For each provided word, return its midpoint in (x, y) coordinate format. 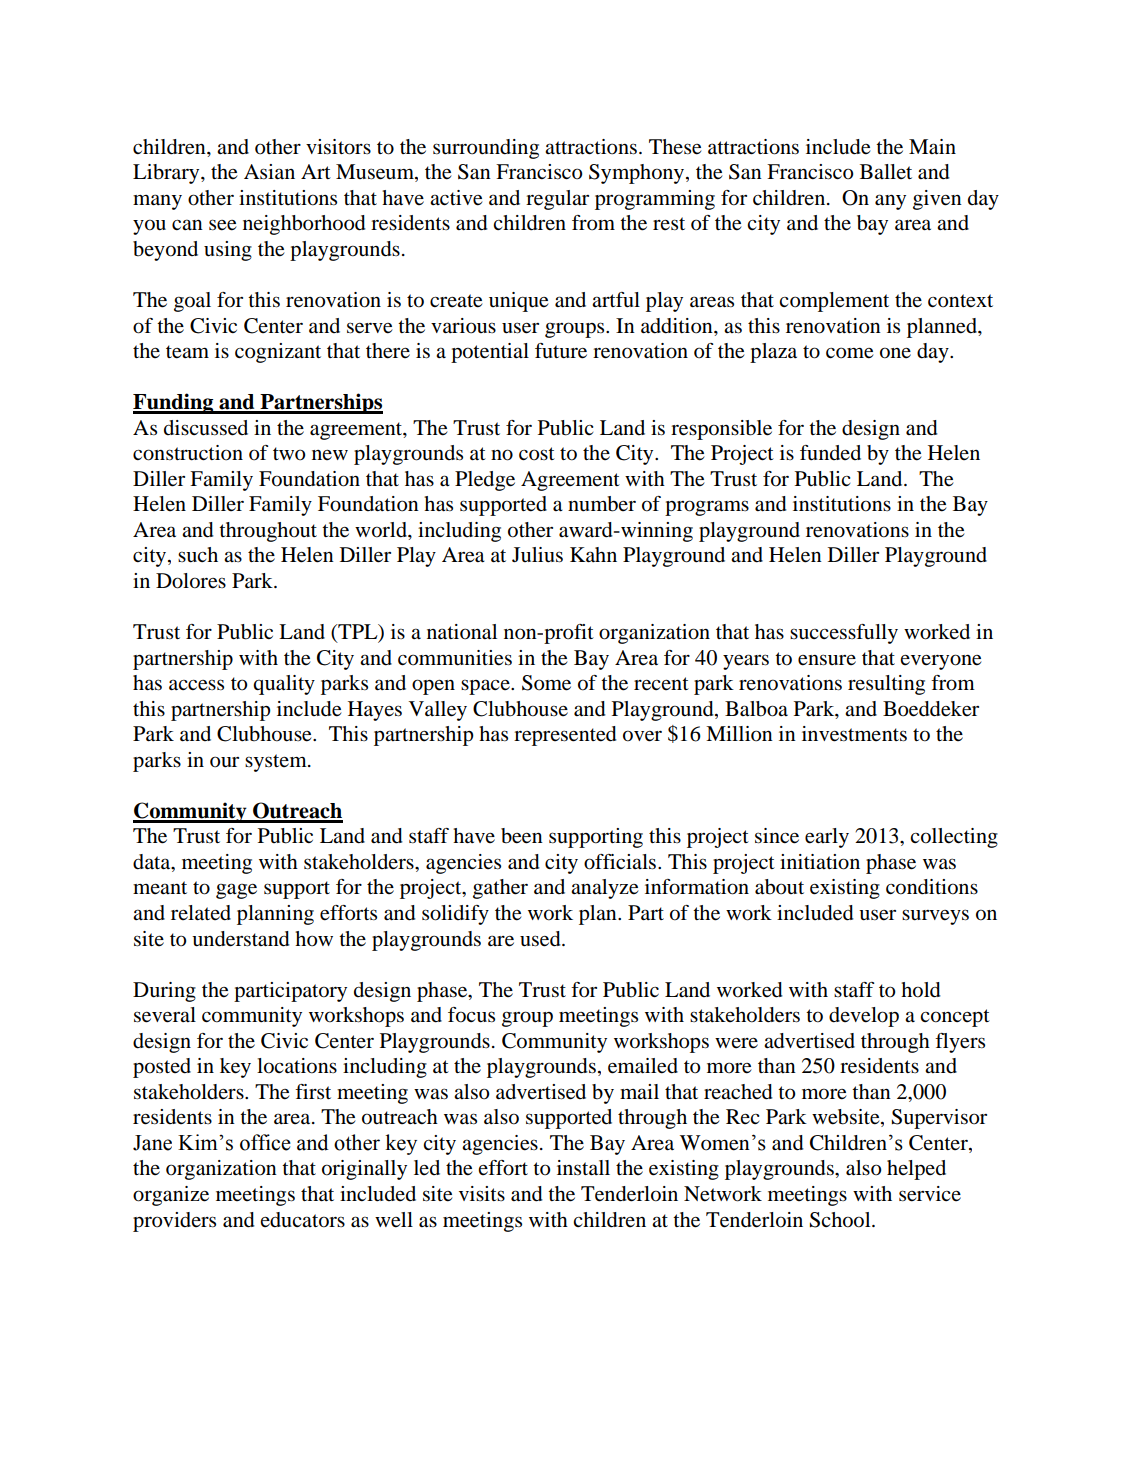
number (602, 504)
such (198, 555)
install (583, 1167)
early (827, 838)
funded (830, 453)
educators (302, 1220)
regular (557, 200)
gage (236, 891)
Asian (269, 171)
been (522, 836)
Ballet (886, 171)
